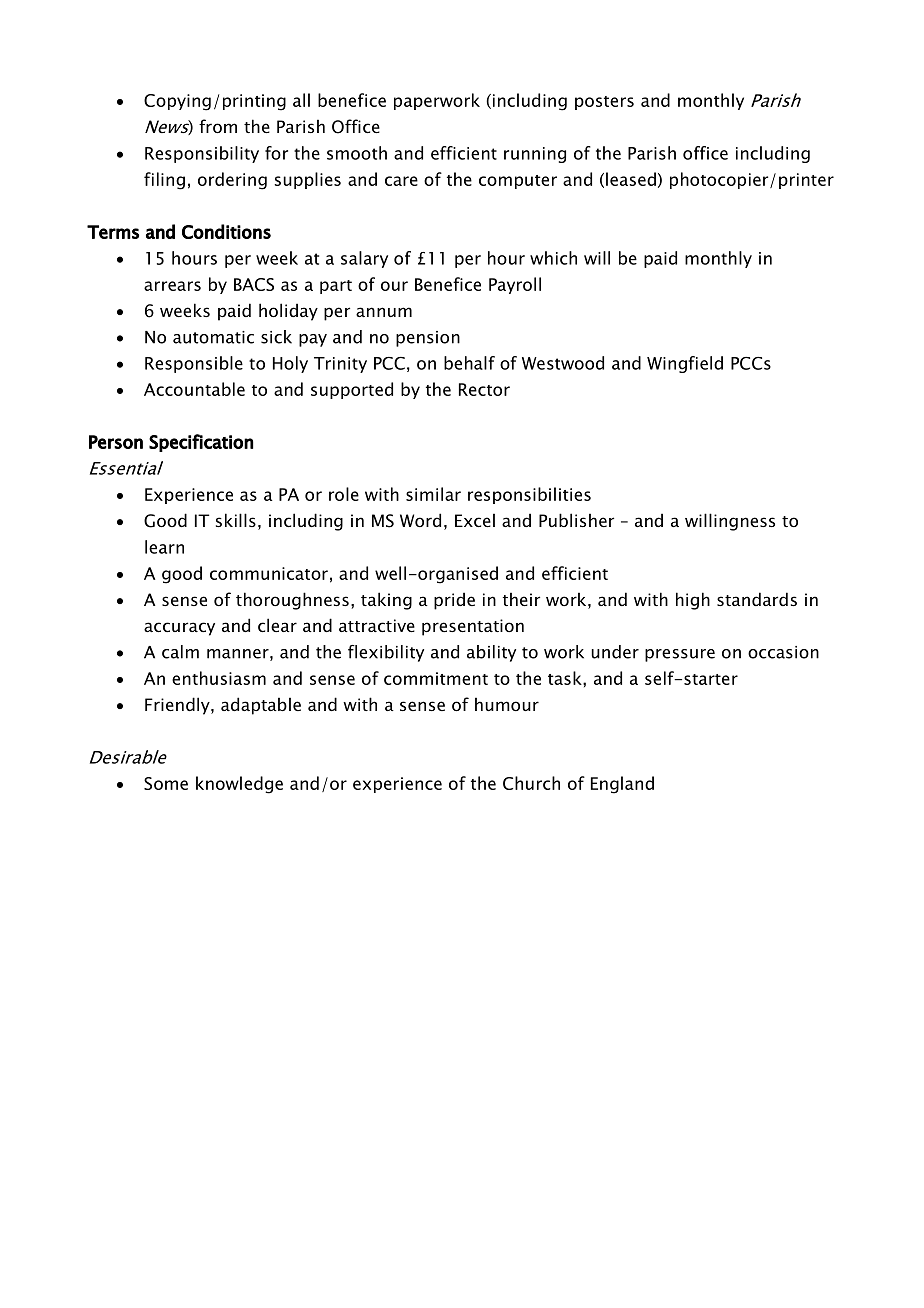 Image resolution: width=924 pixels, height=1308 pixels. Describe the element at coordinates (166, 783) in the document. I see `Some` at that location.
